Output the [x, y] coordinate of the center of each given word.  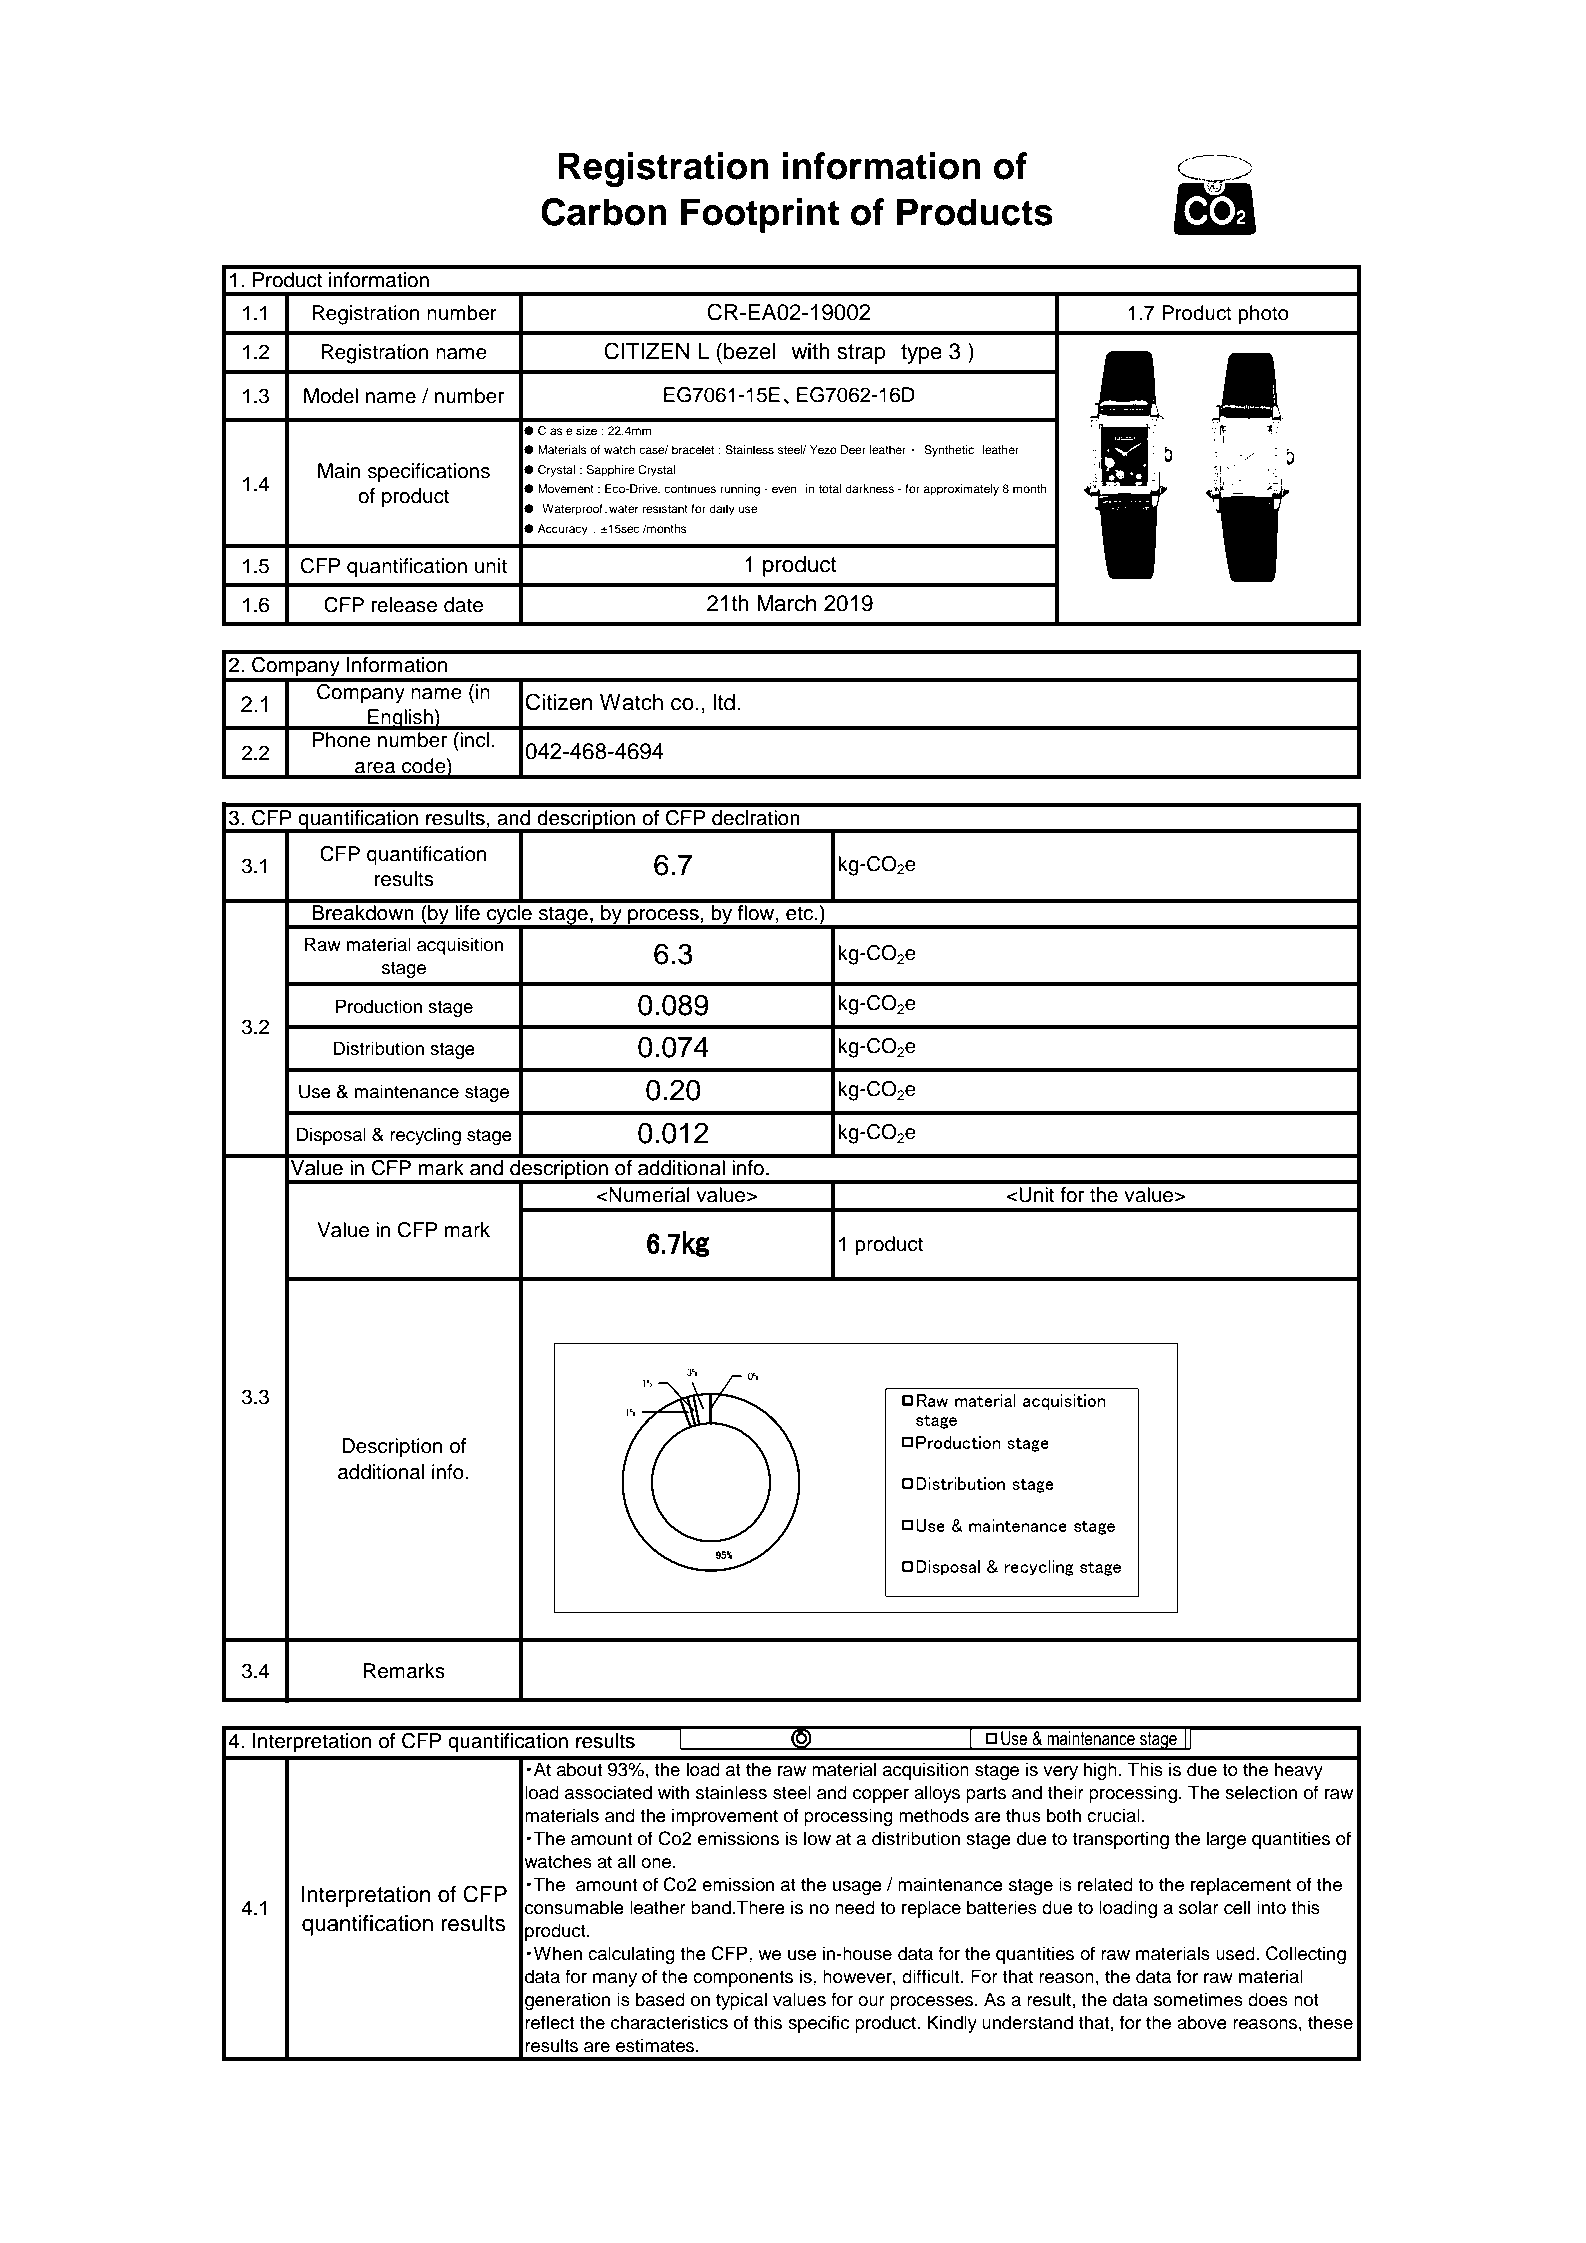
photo [1263, 315]
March [786, 603]
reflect [549, 2022]
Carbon [604, 212]
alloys [937, 1794]
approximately [961, 490]
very [1060, 1773]
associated [608, 1792]
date [463, 605]
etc [801, 913]
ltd [724, 702]
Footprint [760, 215]
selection [1261, 1792]
